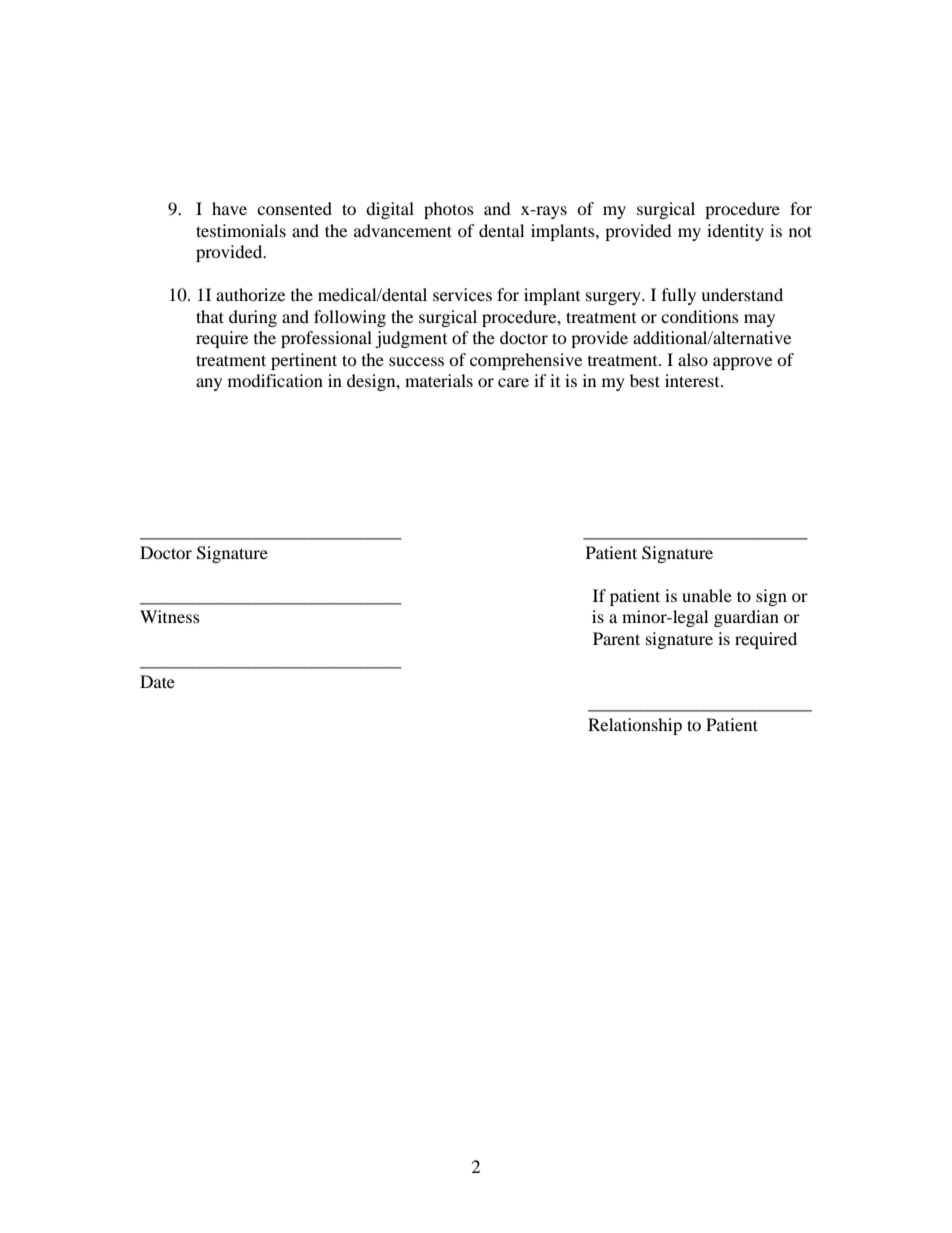 The image size is (952, 1233). Describe the element at coordinates (616, 638) in the screenshot. I see `Parent` at that location.
